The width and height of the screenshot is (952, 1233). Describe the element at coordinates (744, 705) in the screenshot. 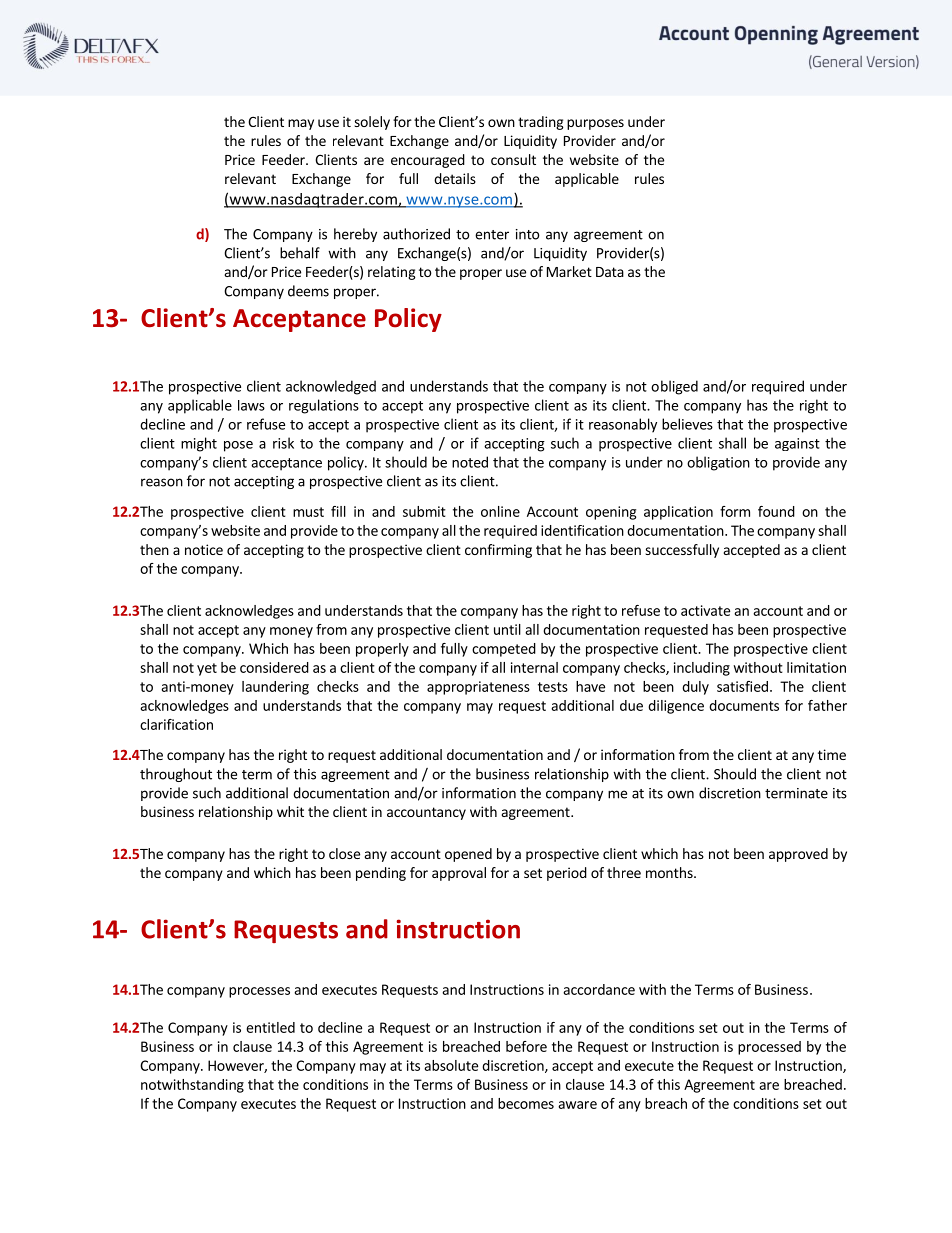

I see `documents` at that location.
